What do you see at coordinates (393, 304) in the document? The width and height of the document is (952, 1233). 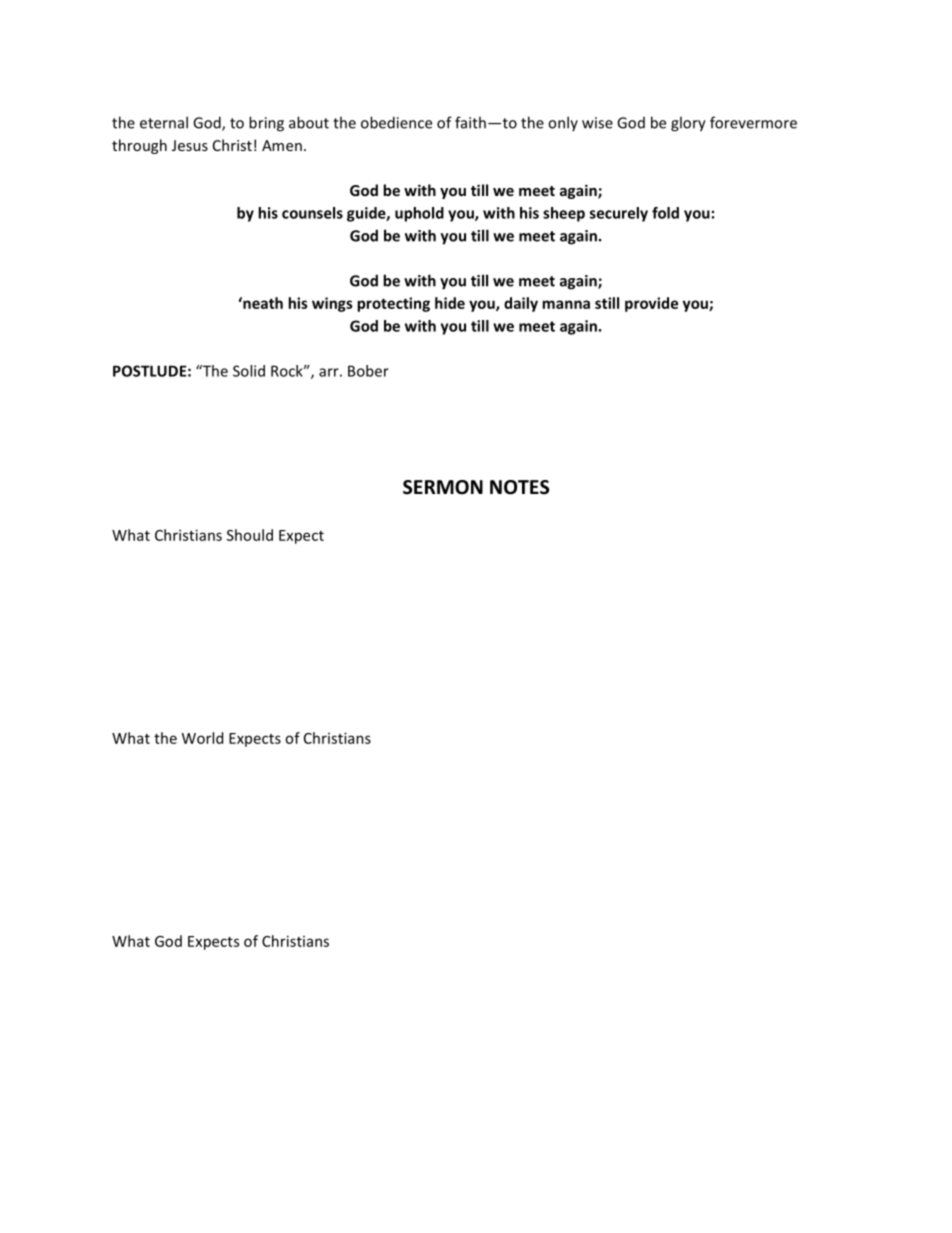 I see `protecting` at bounding box center [393, 304].
